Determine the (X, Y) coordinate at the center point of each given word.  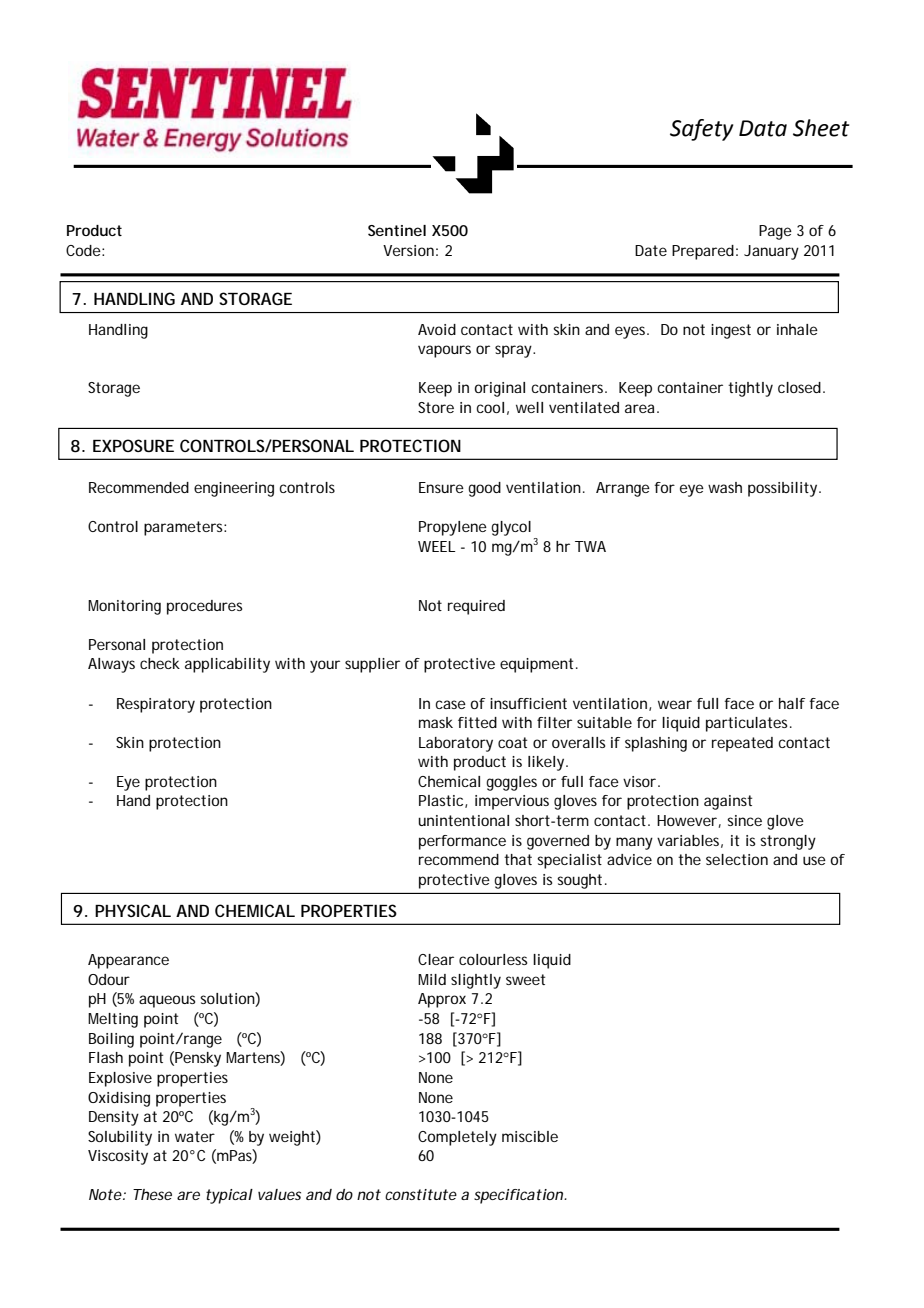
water (195, 1136)
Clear (436, 959)
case (451, 704)
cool (490, 407)
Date (651, 250)
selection (737, 859)
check (160, 663)
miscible (530, 1136)
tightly (750, 389)
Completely (457, 1138)
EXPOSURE (133, 445)
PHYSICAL (133, 910)
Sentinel (397, 230)
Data (763, 128)
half (792, 703)
